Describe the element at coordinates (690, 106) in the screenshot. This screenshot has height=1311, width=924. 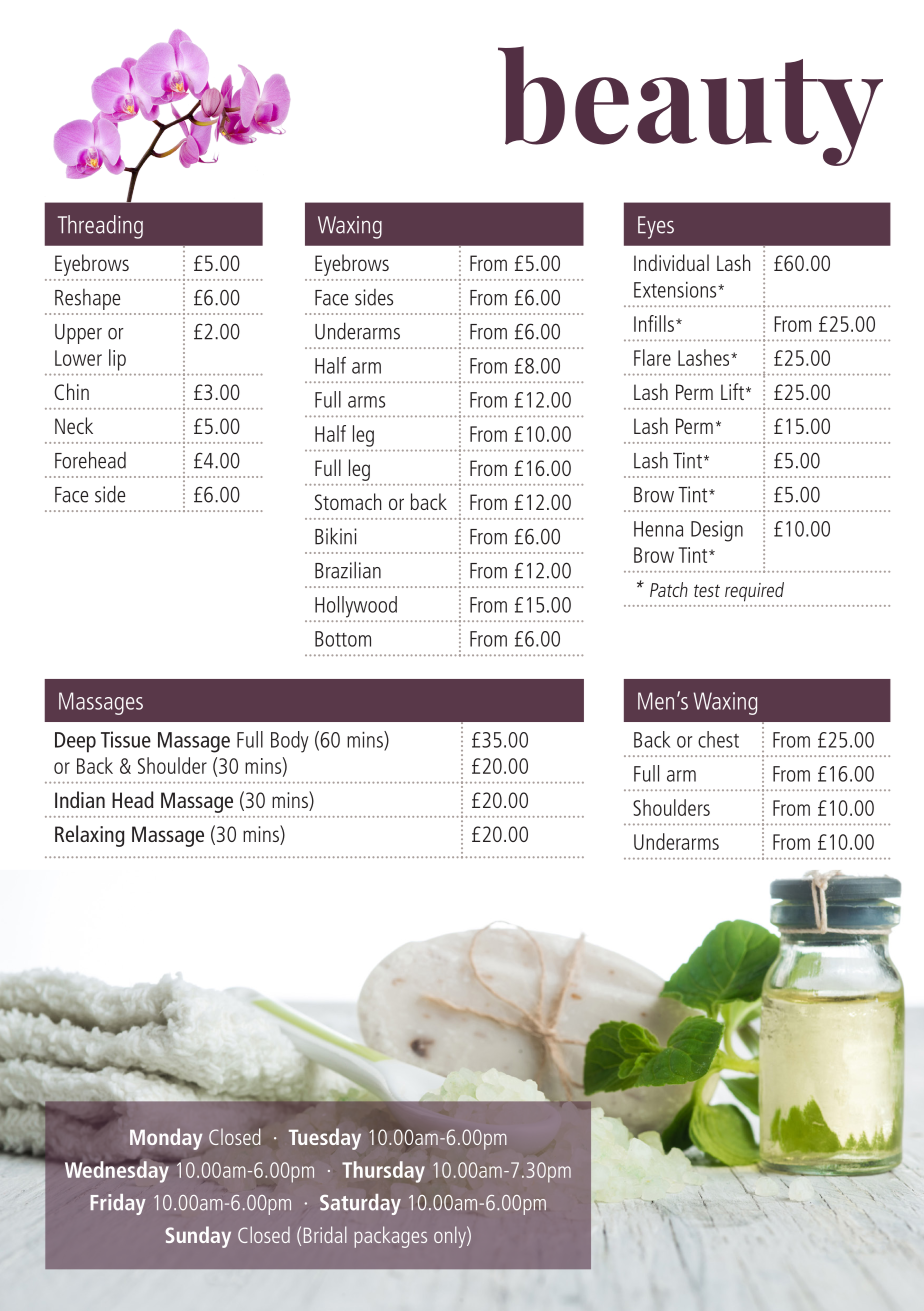
I see `beauty` at that location.
